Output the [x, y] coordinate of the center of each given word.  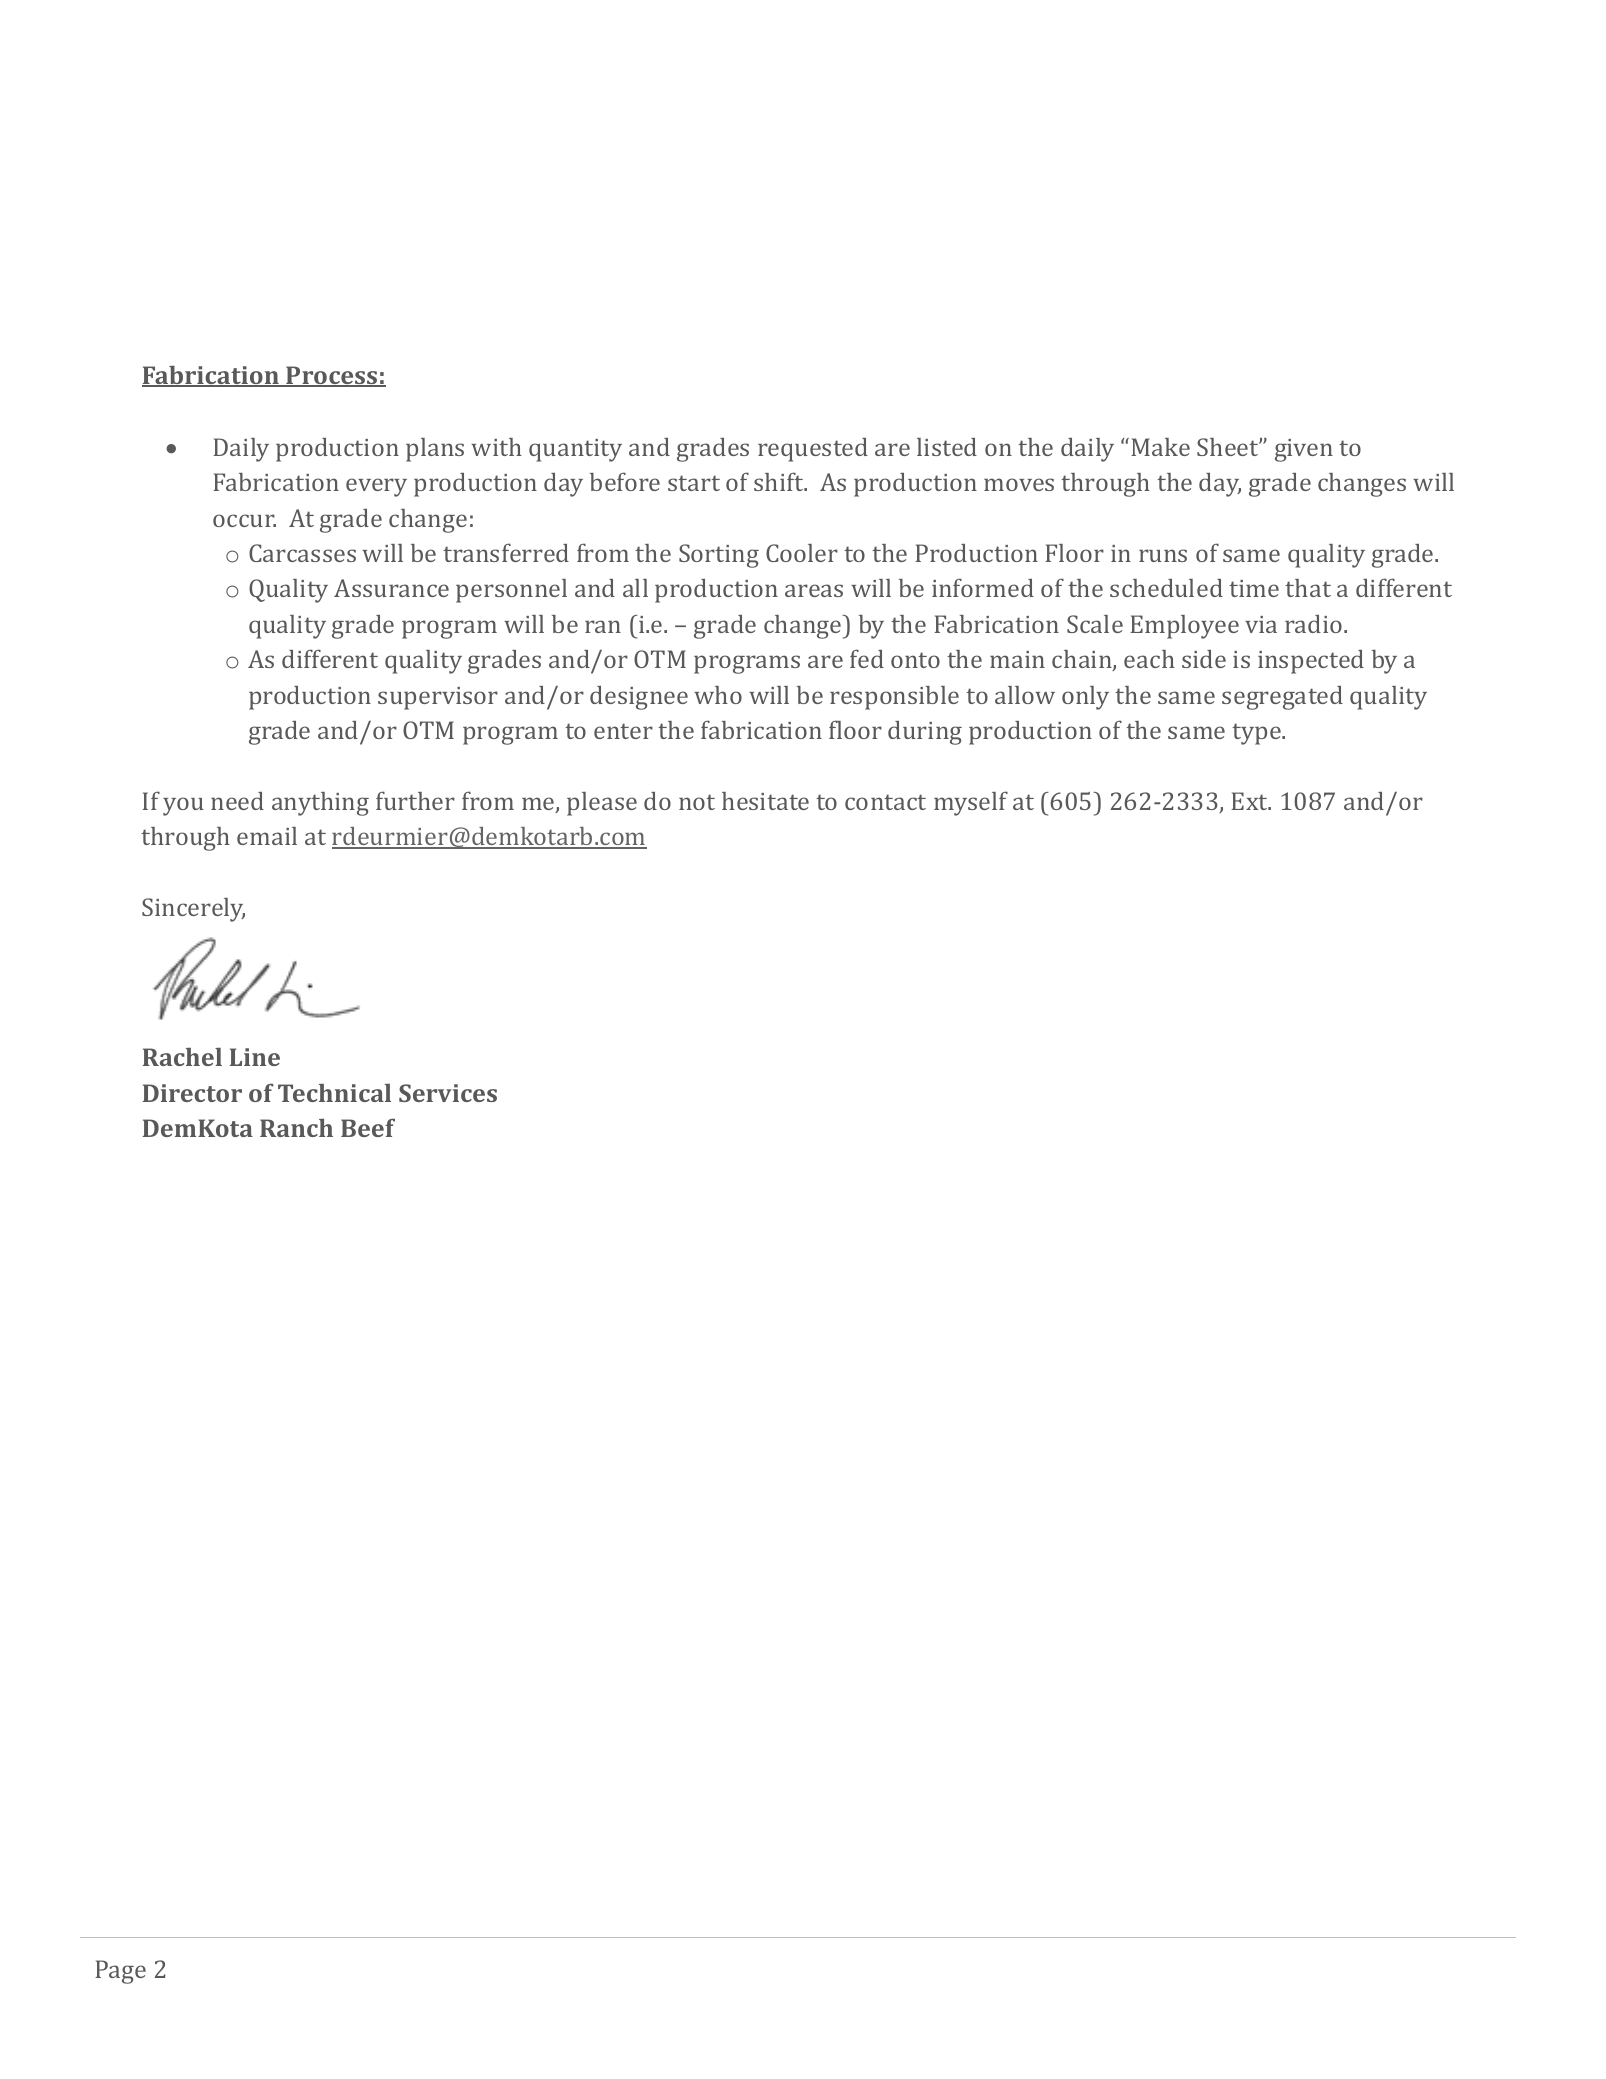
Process [332, 376]
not [697, 802]
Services [448, 1093]
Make [1160, 447]
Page [120, 1972]
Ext [1250, 801]
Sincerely [193, 910]
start [694, 483]
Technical [334, 1093]
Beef [368, 1128]
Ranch [296, 1128]
